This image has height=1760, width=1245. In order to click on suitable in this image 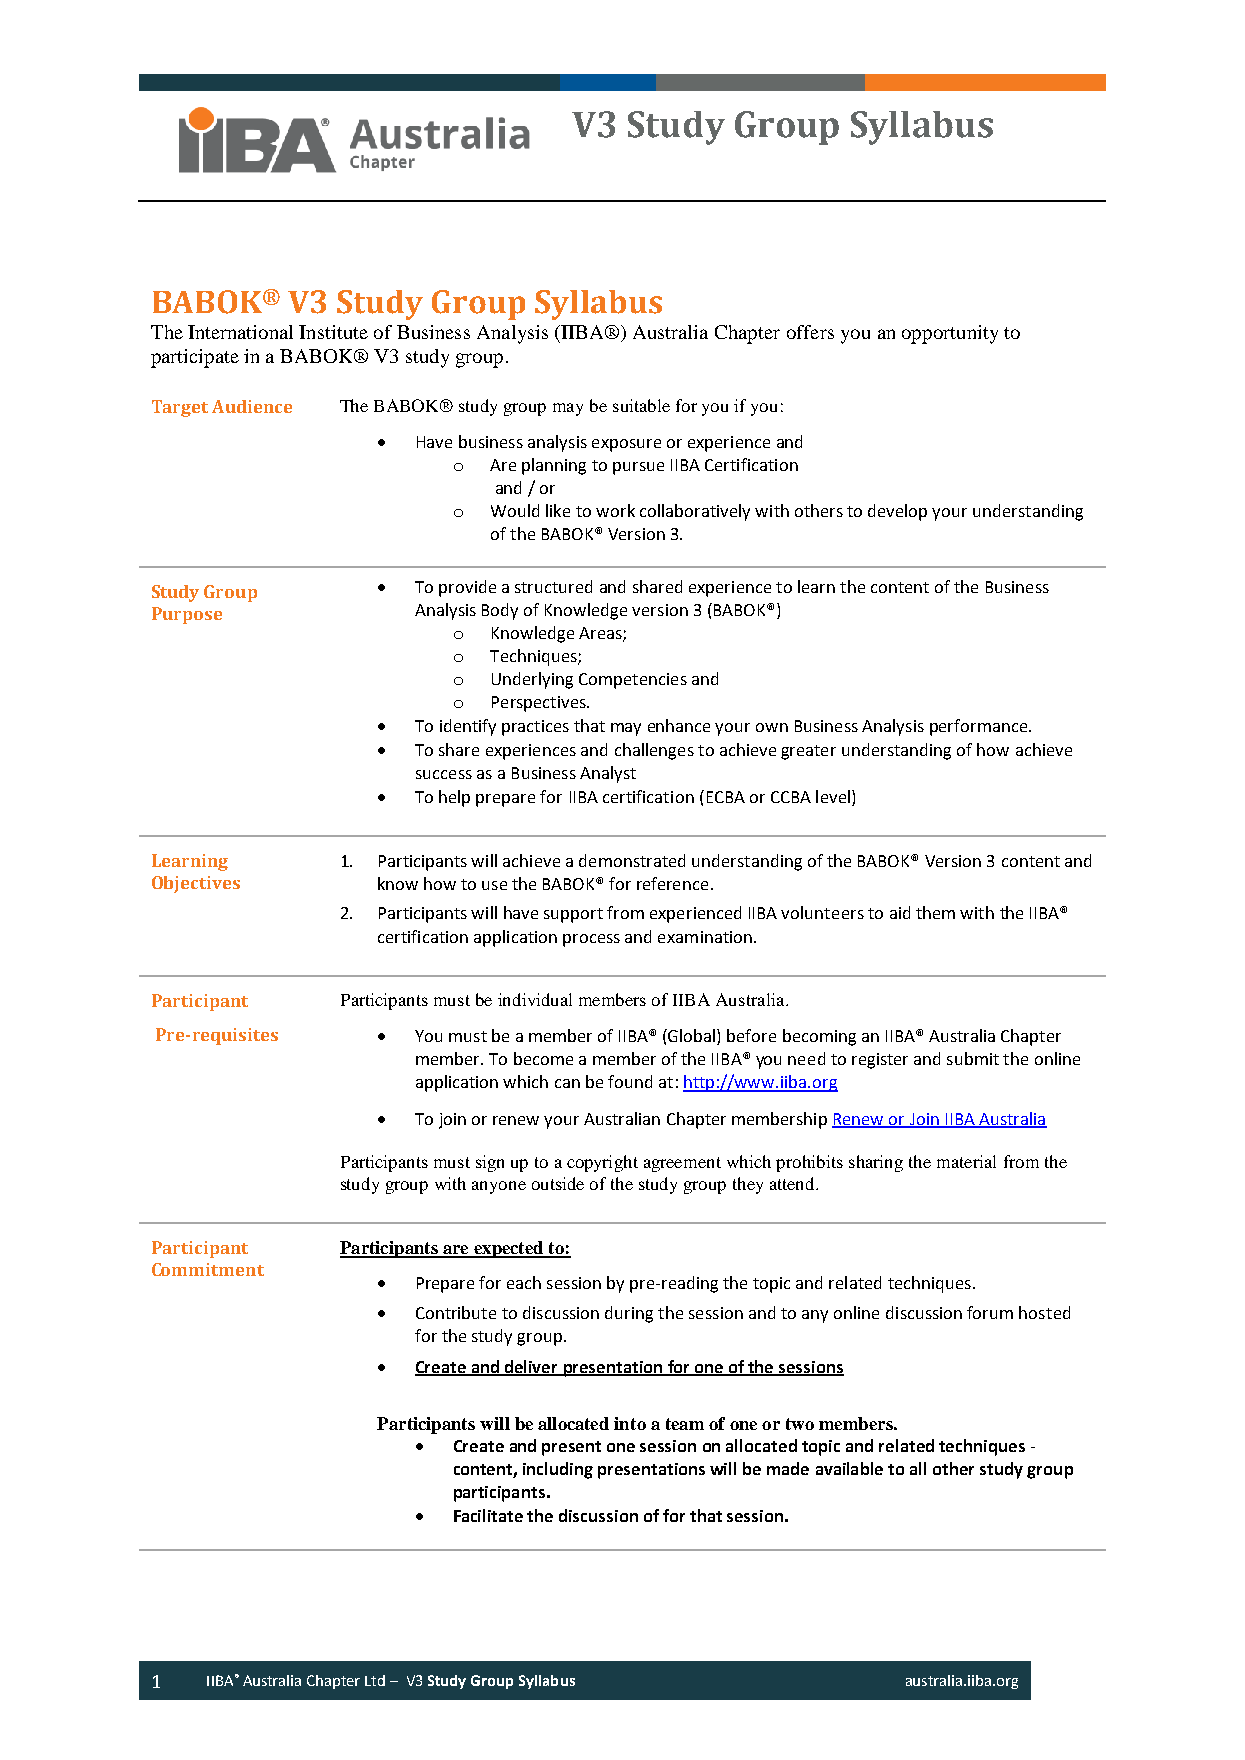, I will do `click(641, 405)`.
